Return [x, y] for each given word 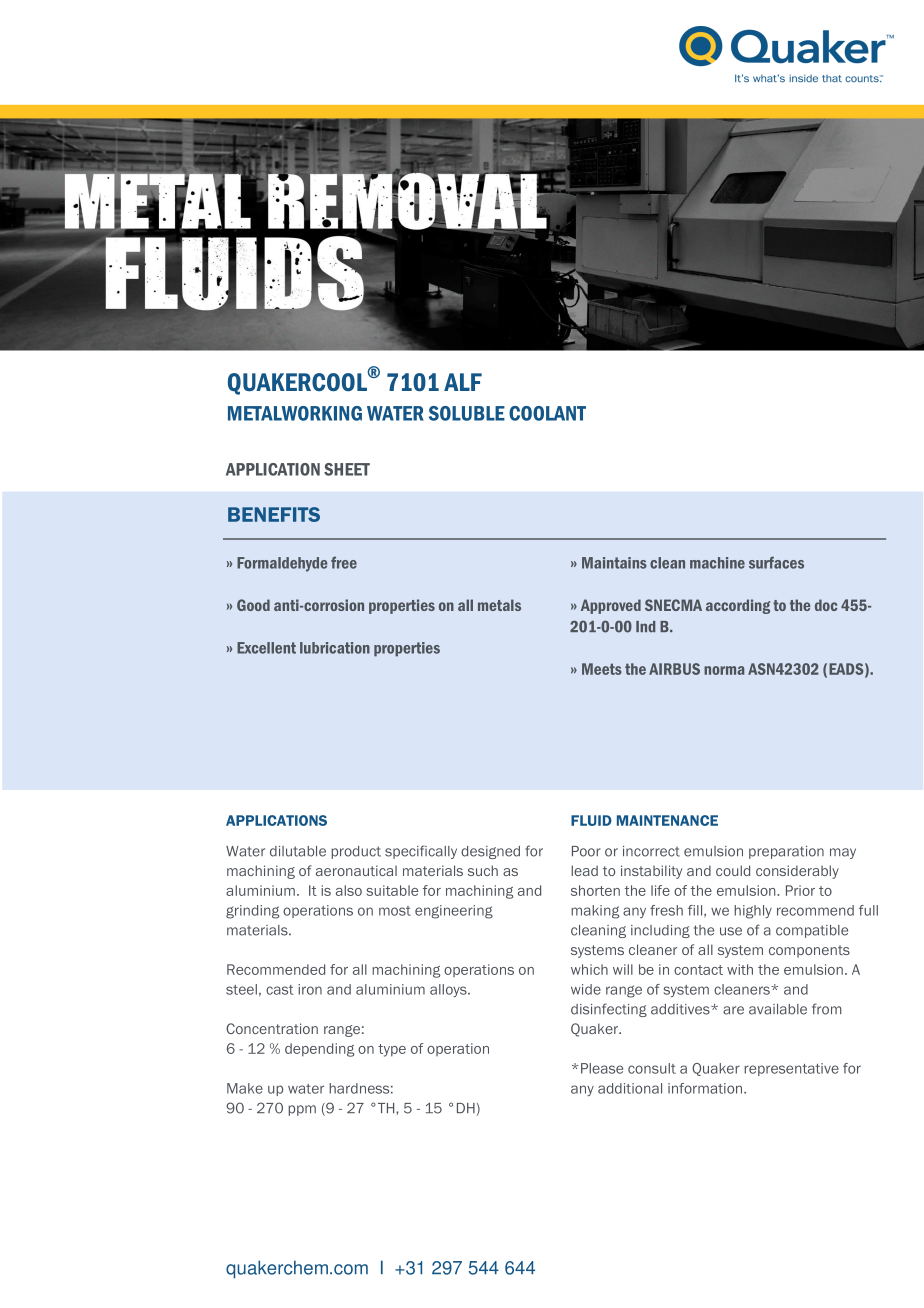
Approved [611, 606]
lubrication [335, 648]
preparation [786, 852]
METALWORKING [295, 413]
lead [584, 870]
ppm [302, 1110]
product [356, 852]
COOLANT [547, 413]
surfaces [776, 562]
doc [826, 605]
